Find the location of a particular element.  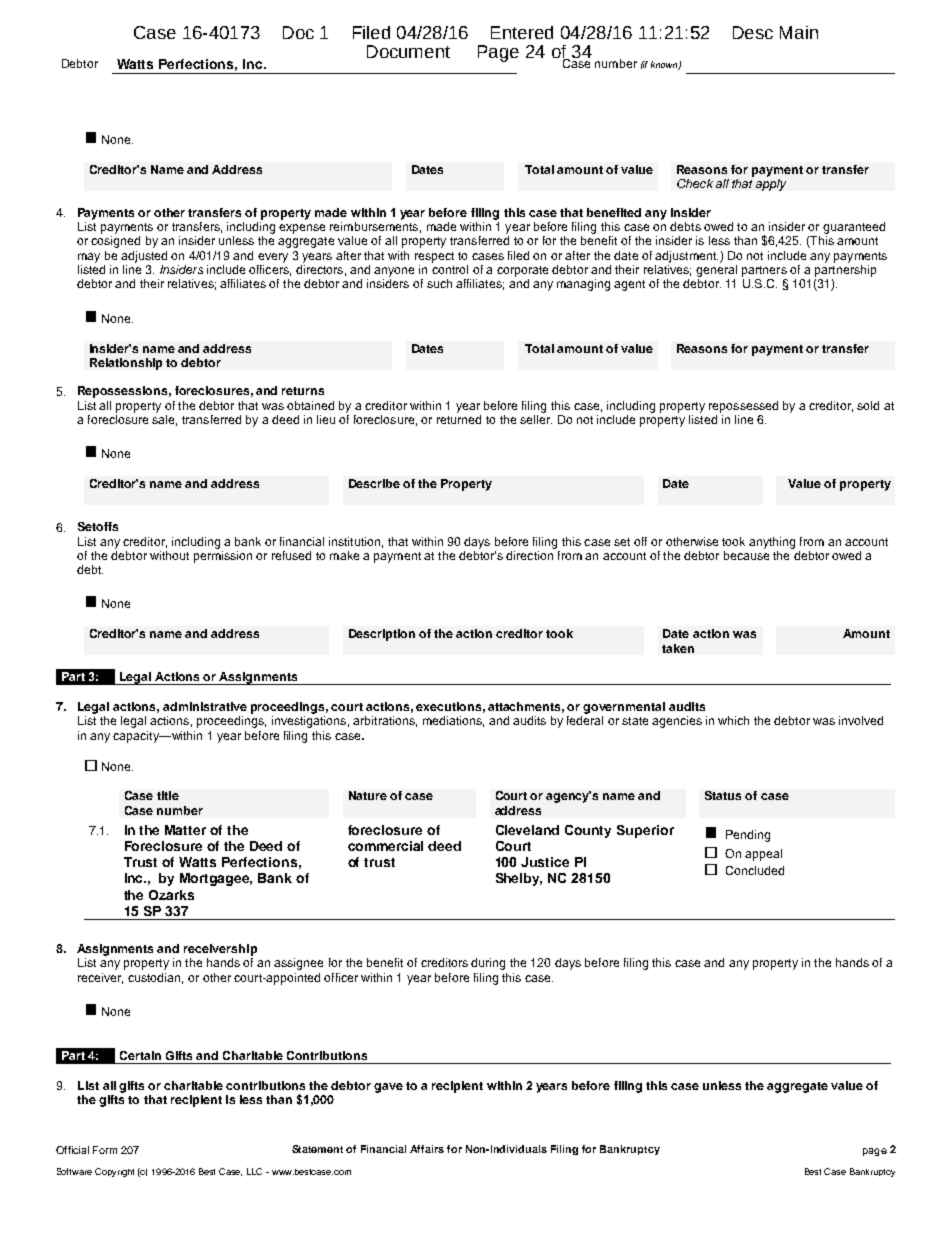

Entered is located at coordinates (522, 32).
